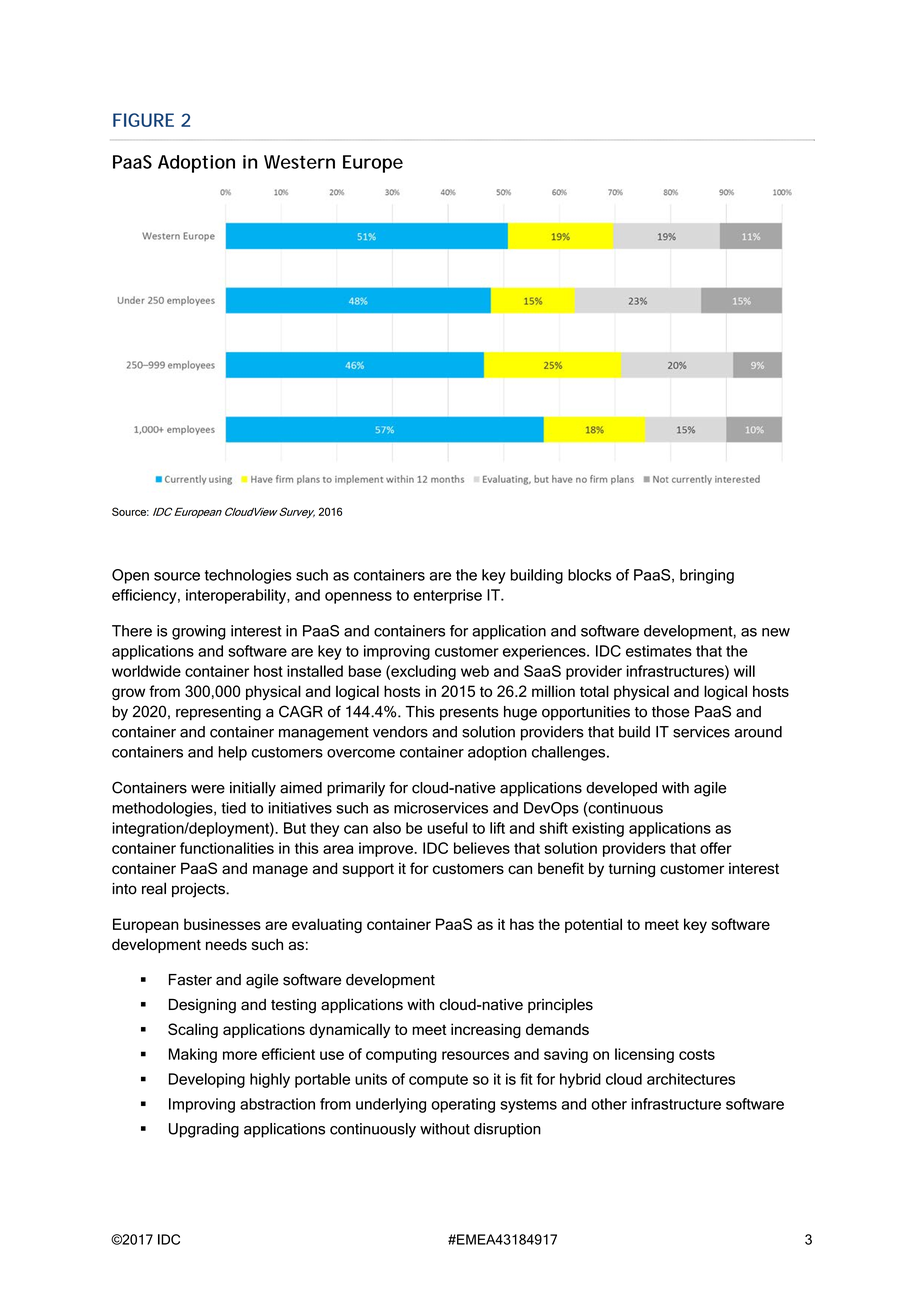  What do you see at coordinates (691, 1079) in the image?
I see `architectures` at bounding box center [691, 1079].
